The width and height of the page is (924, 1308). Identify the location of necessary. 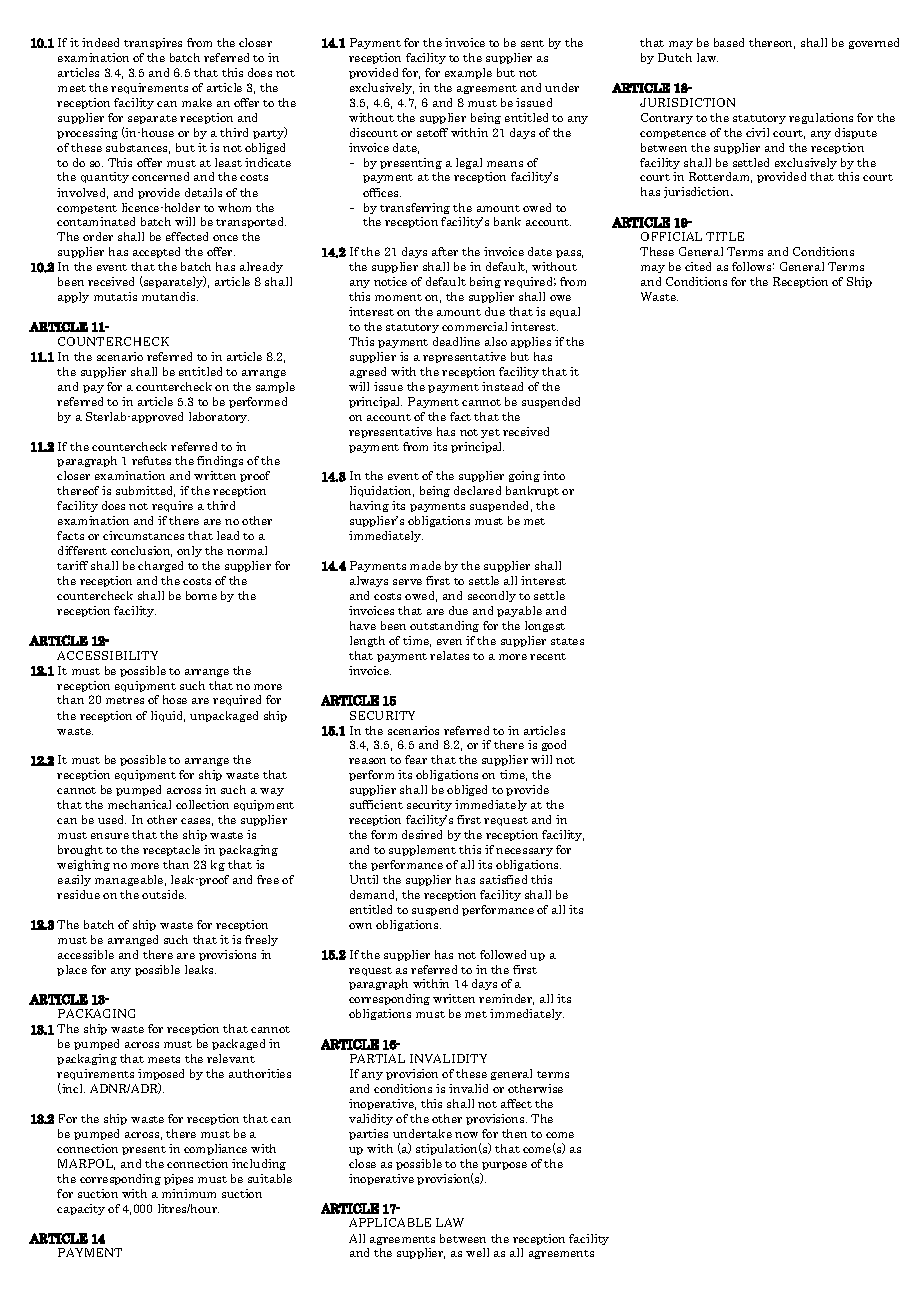
(524, 852).
